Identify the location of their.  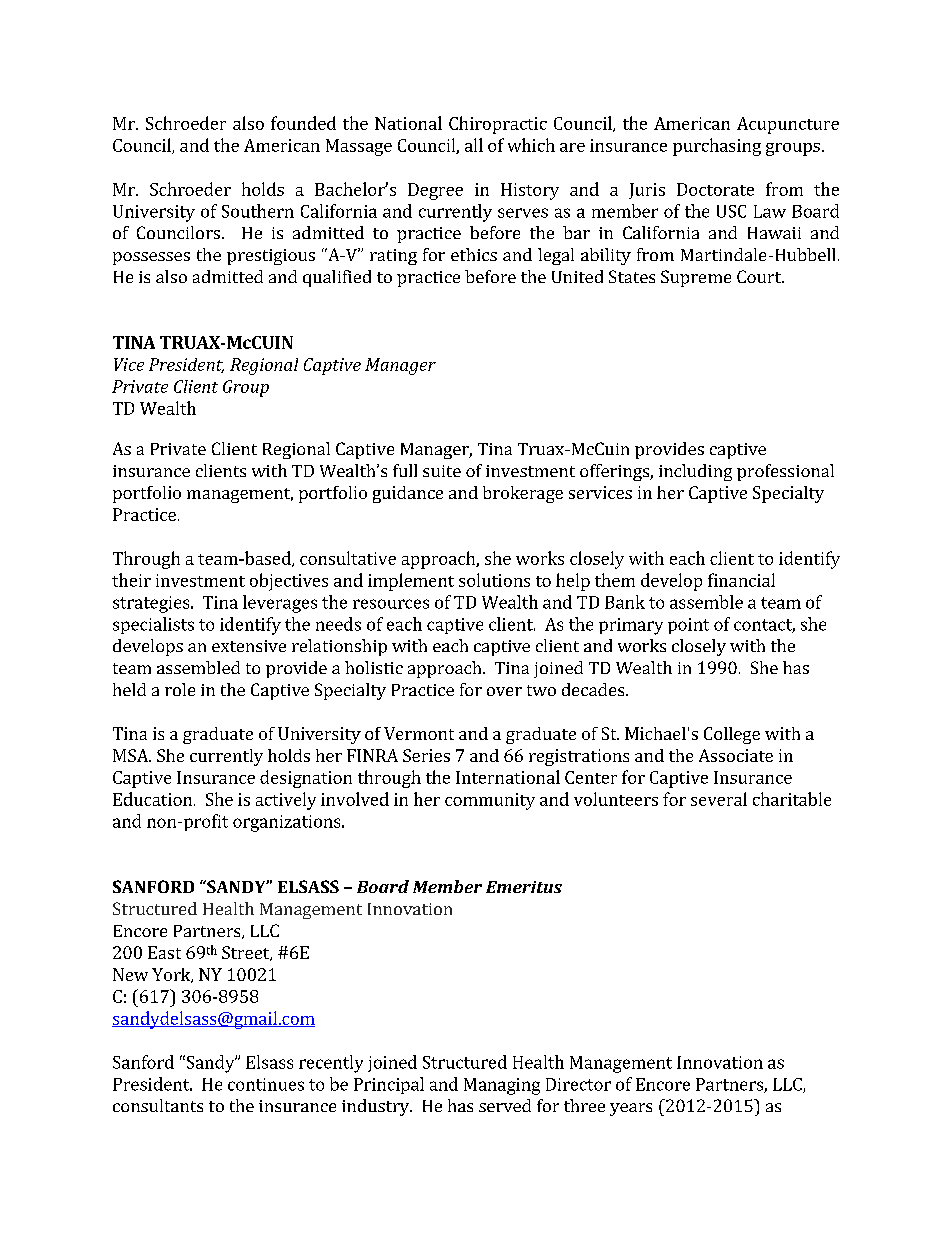
(131, 580).
